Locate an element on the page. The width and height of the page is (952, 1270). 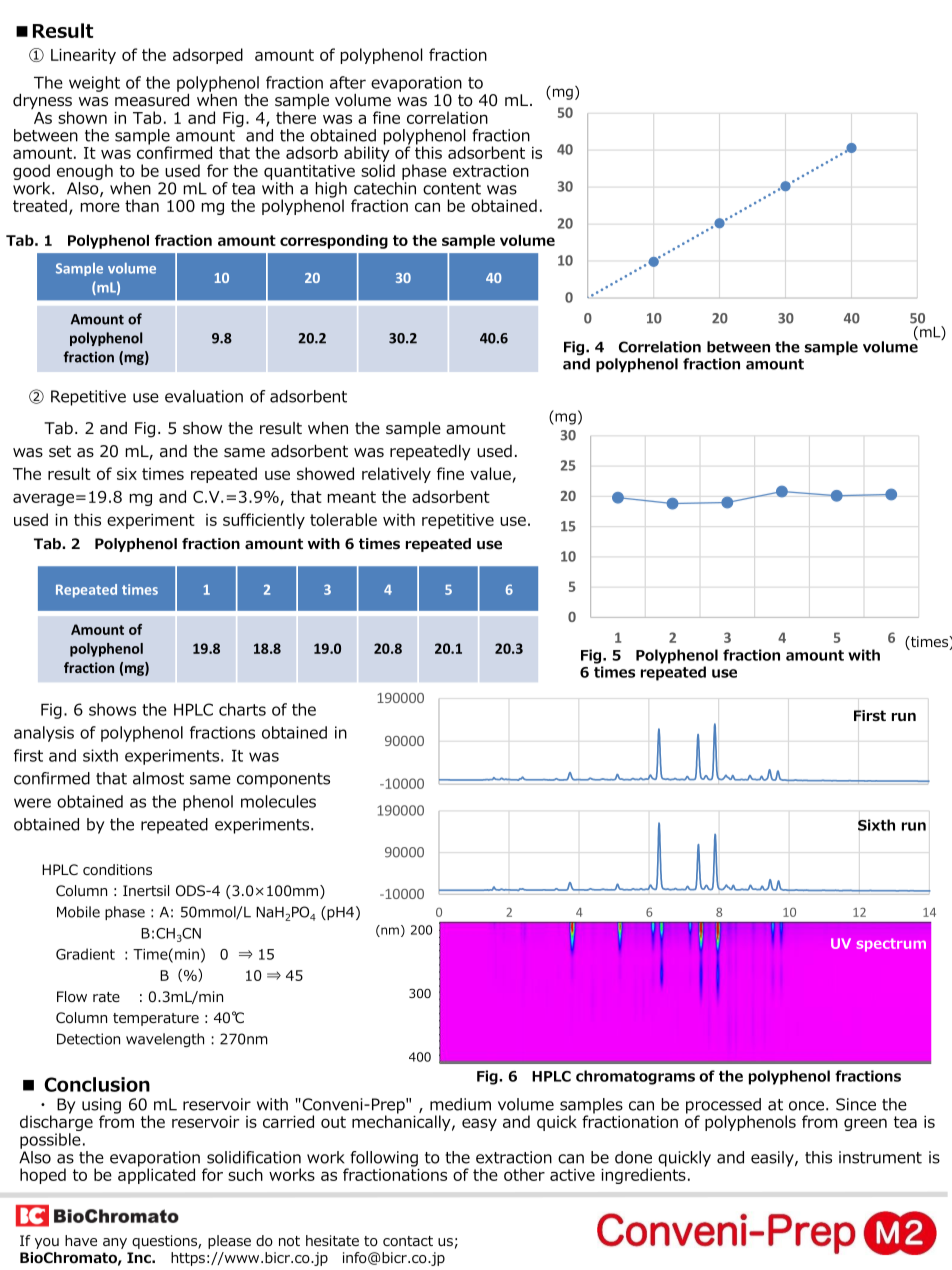
tolerable is located at coordinates (343, 519).
